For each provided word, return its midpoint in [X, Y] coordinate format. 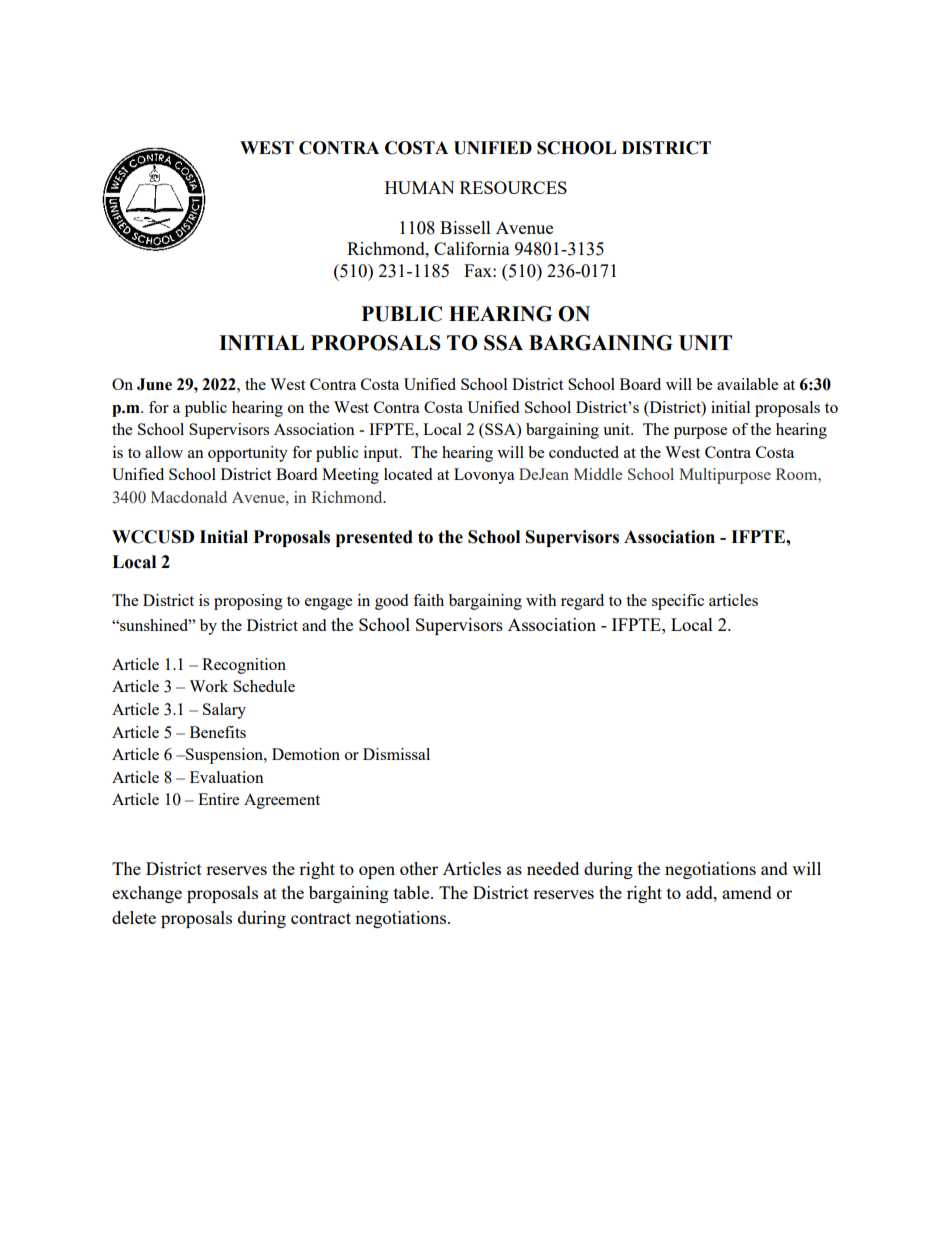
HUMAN [420, 187]
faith [428, 600]
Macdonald [189, 497]
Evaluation [227, 777]
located [408, 474]
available [747, 384]
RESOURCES [513, 187]
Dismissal [396, 754]
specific [678, 602]
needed [553, 868]
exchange [147, 894]
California [472, 248]
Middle [598, 474]
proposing [248, 602]
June [154, 384]
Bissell [465, 227]
